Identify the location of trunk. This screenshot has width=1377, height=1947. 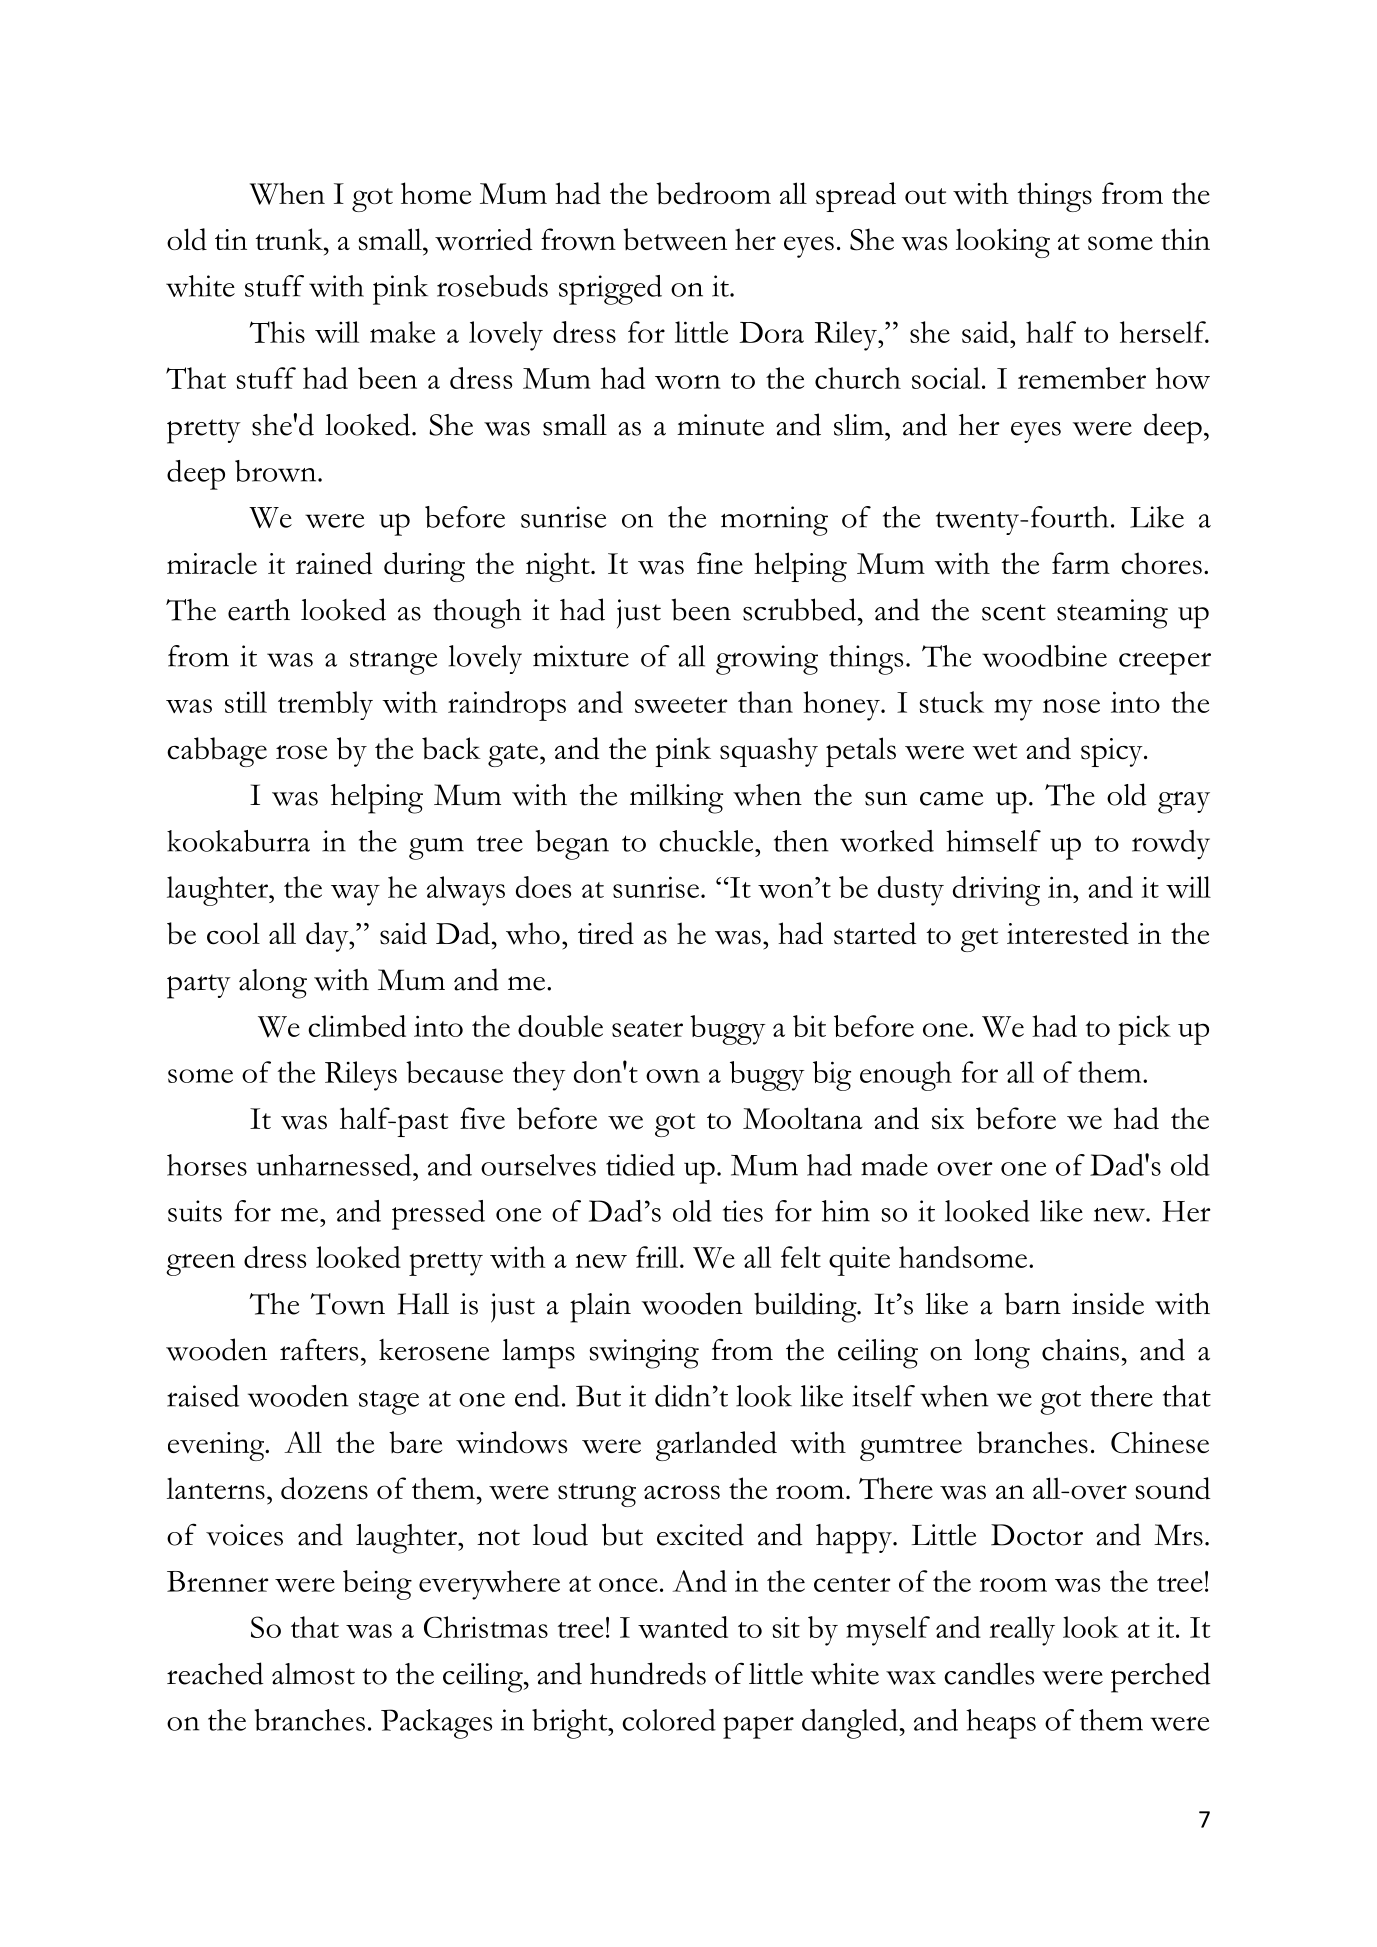
(290, 239).
